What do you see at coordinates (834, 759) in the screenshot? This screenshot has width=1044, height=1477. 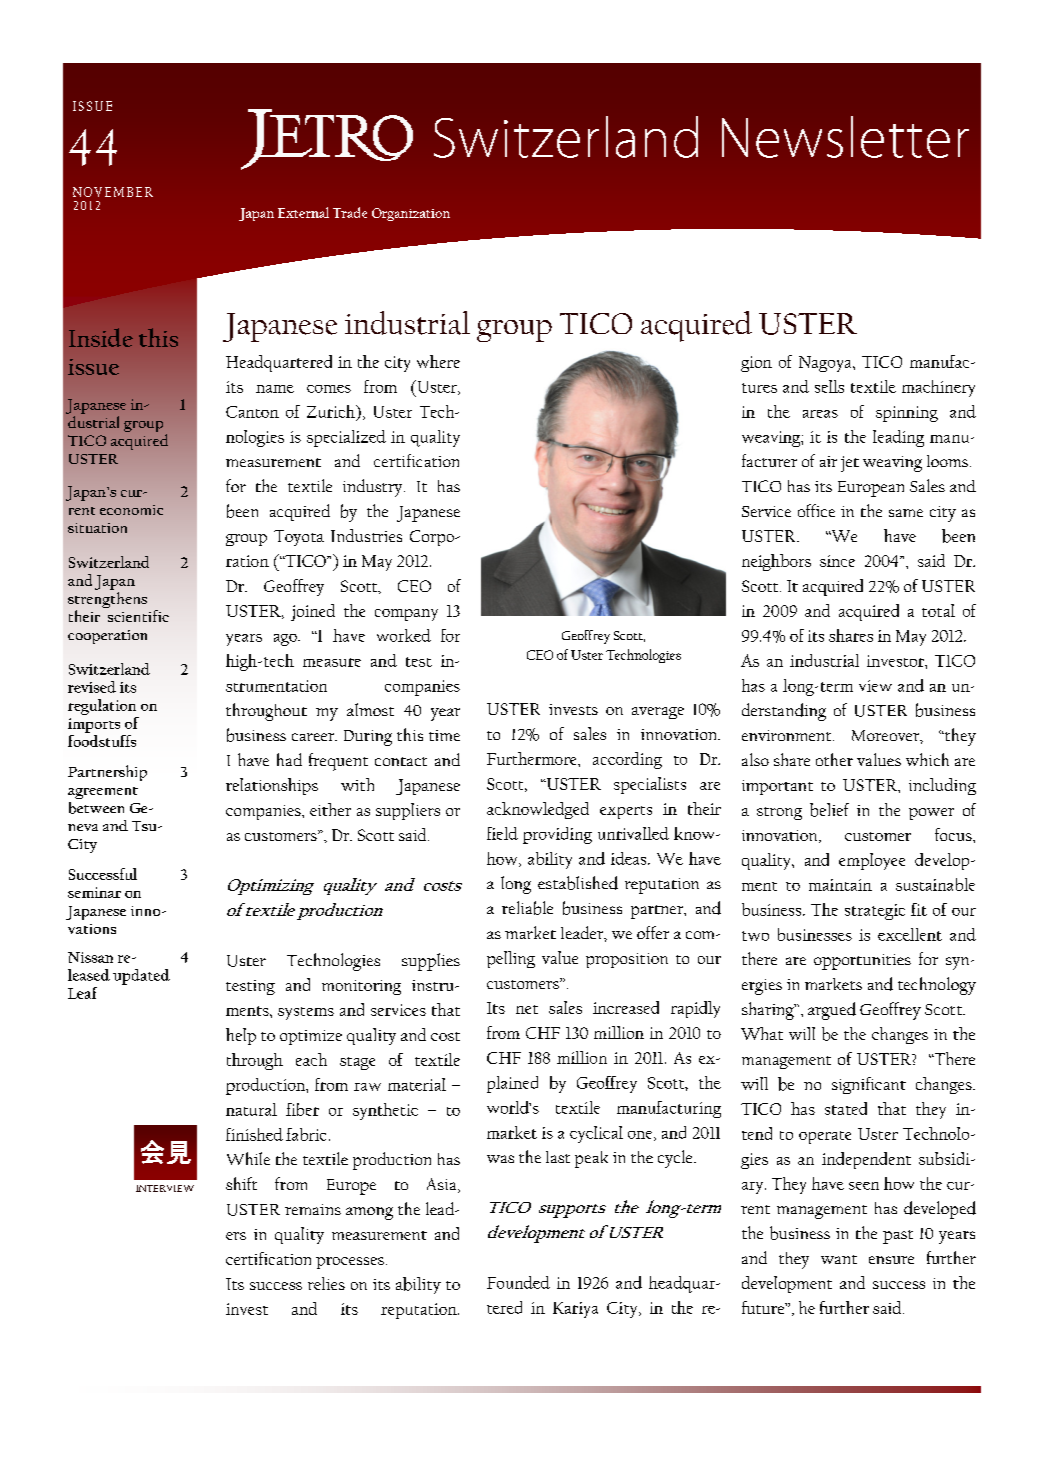 I see `other` at bounding box center [834, 759].
